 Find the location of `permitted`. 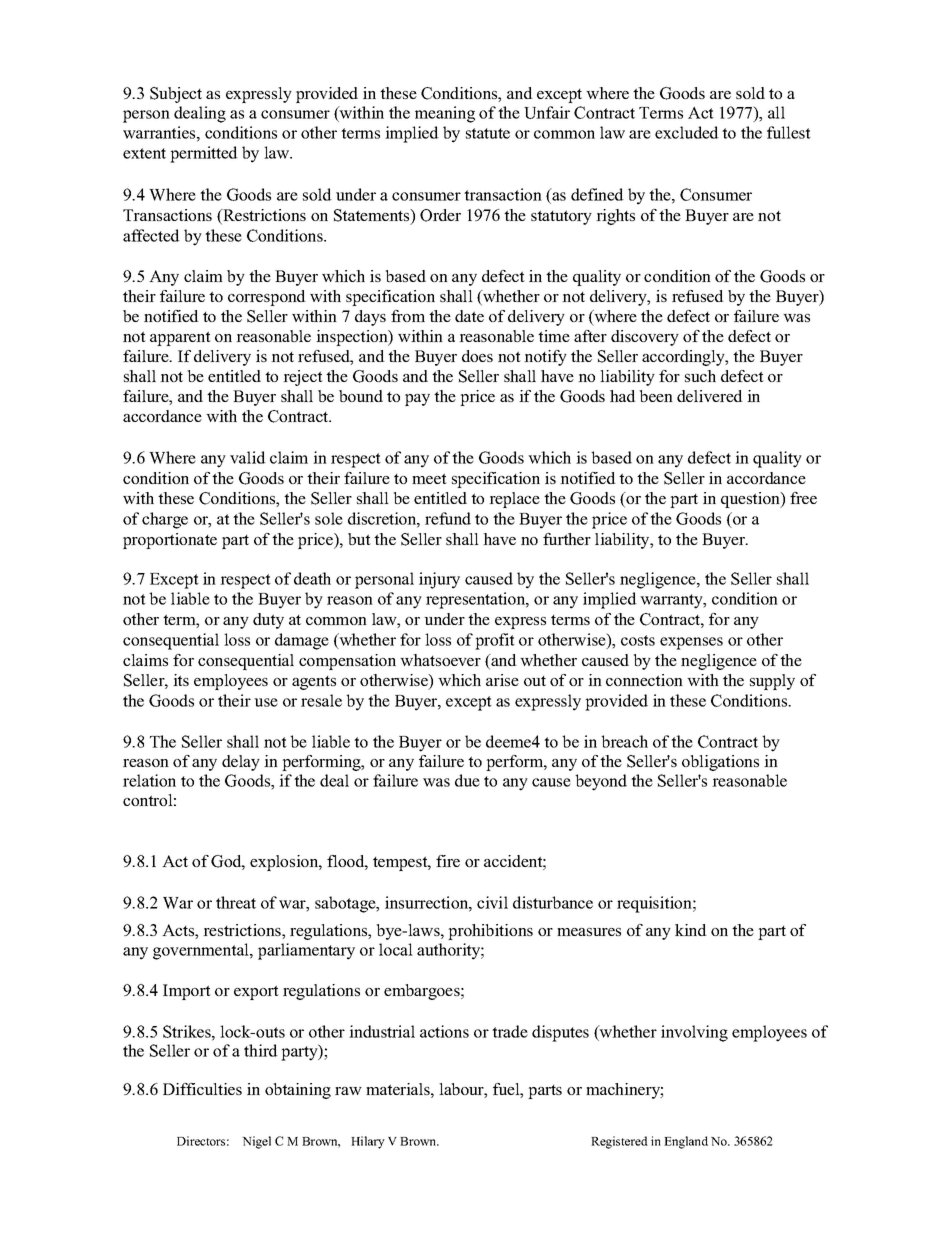

permitted is located at coordinates (204, 154).
